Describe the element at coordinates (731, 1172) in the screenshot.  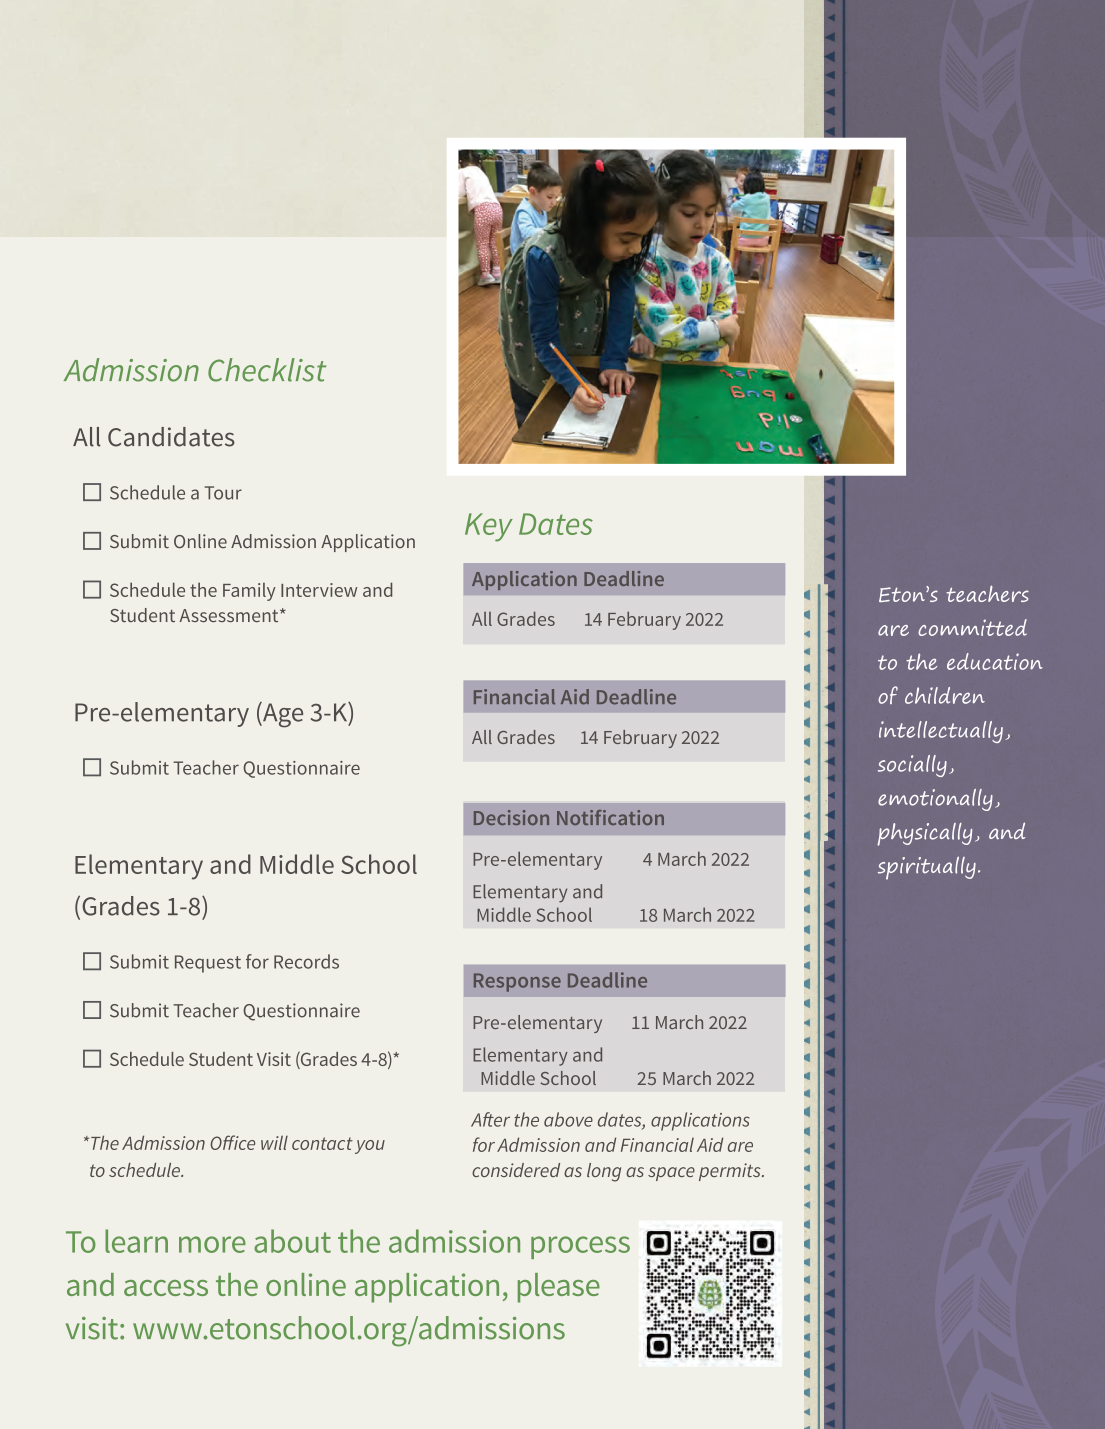
I see `permits` at that location.
